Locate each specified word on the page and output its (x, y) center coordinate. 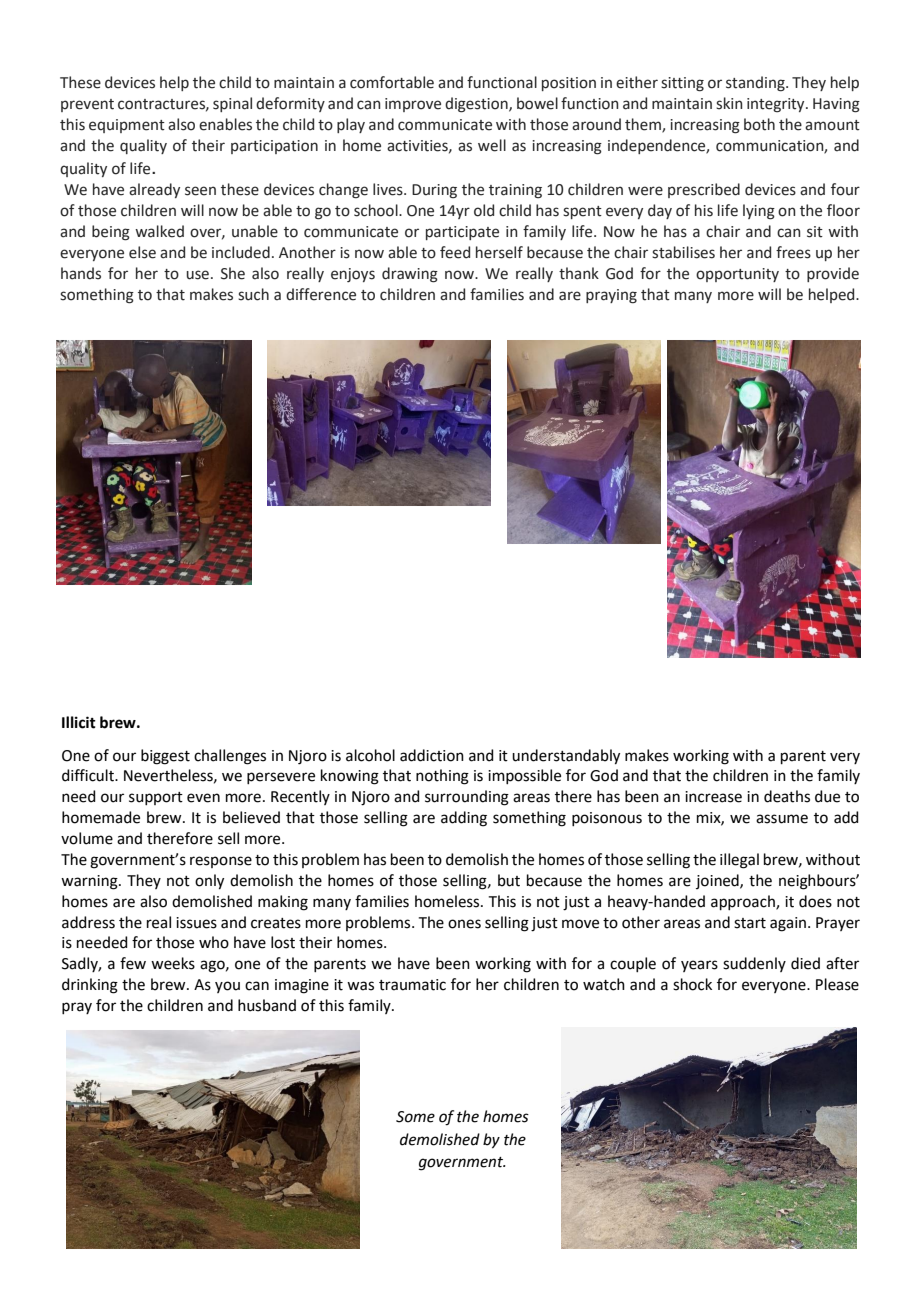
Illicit (79, 722)
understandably (566, 757)
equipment (127, 126)
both (759, 124)
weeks (173, 963)
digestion (477, 105)
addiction (432, 755)
